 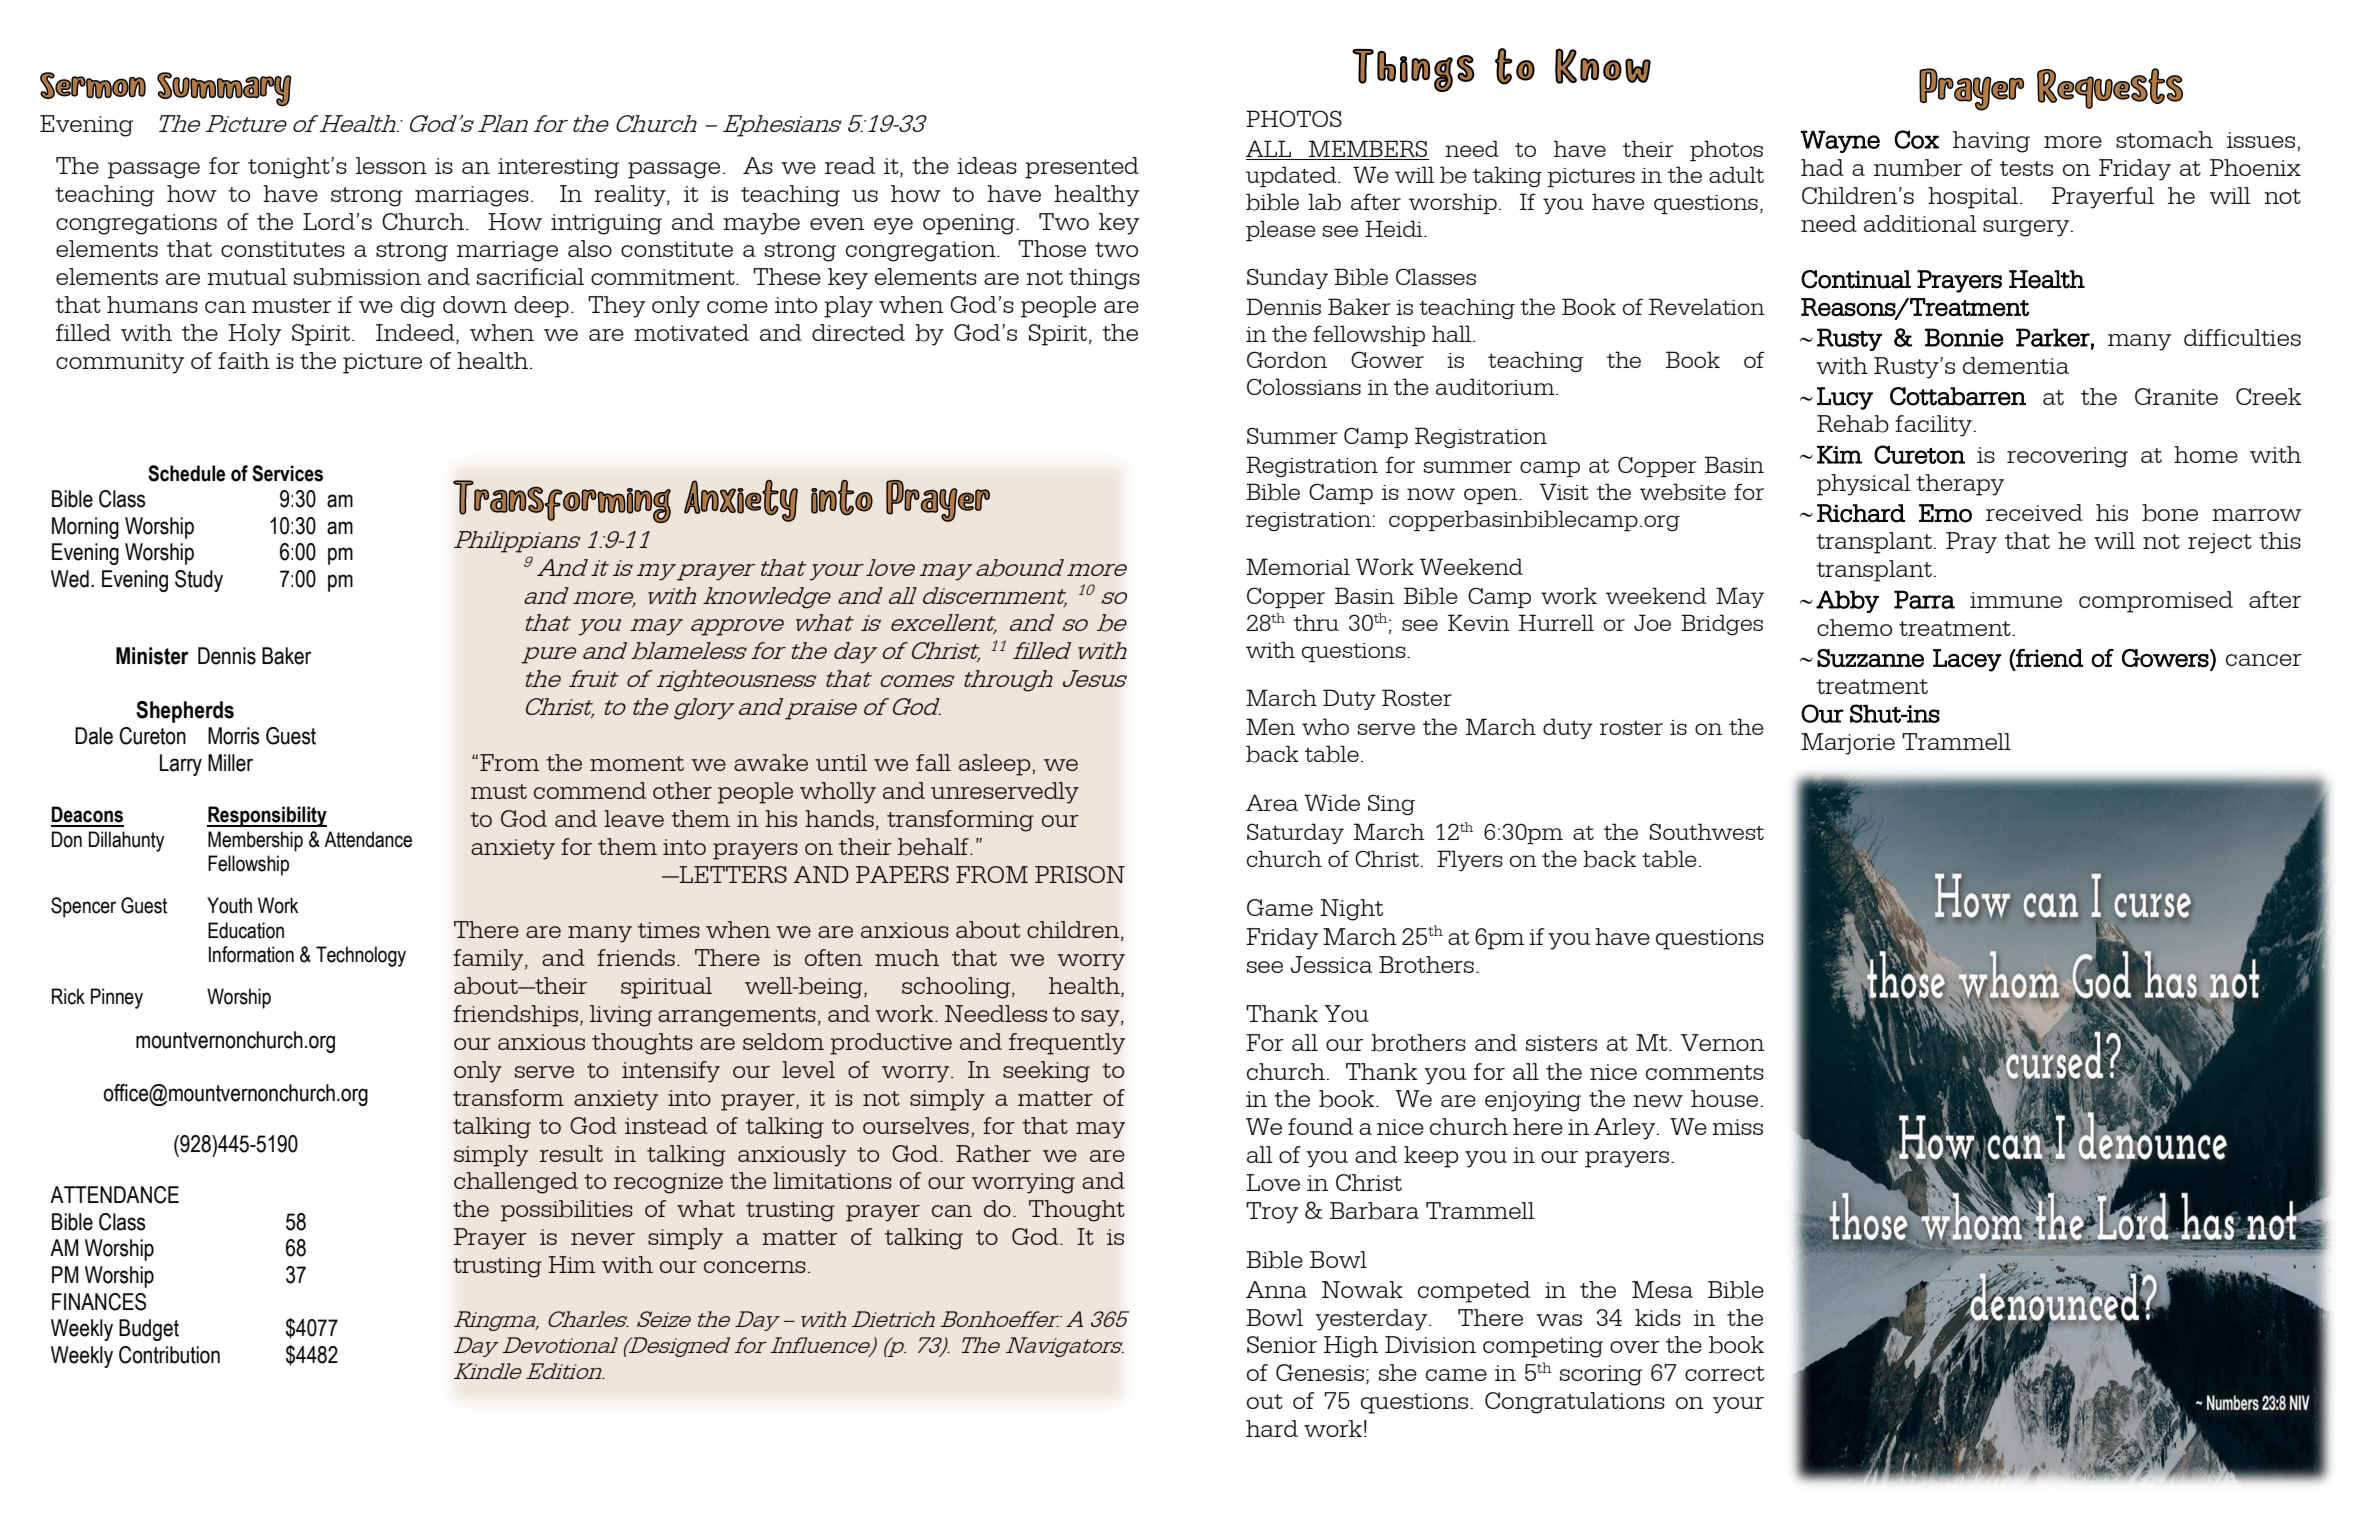 I want to click on PRISON, so click(x=1080, y=874).
